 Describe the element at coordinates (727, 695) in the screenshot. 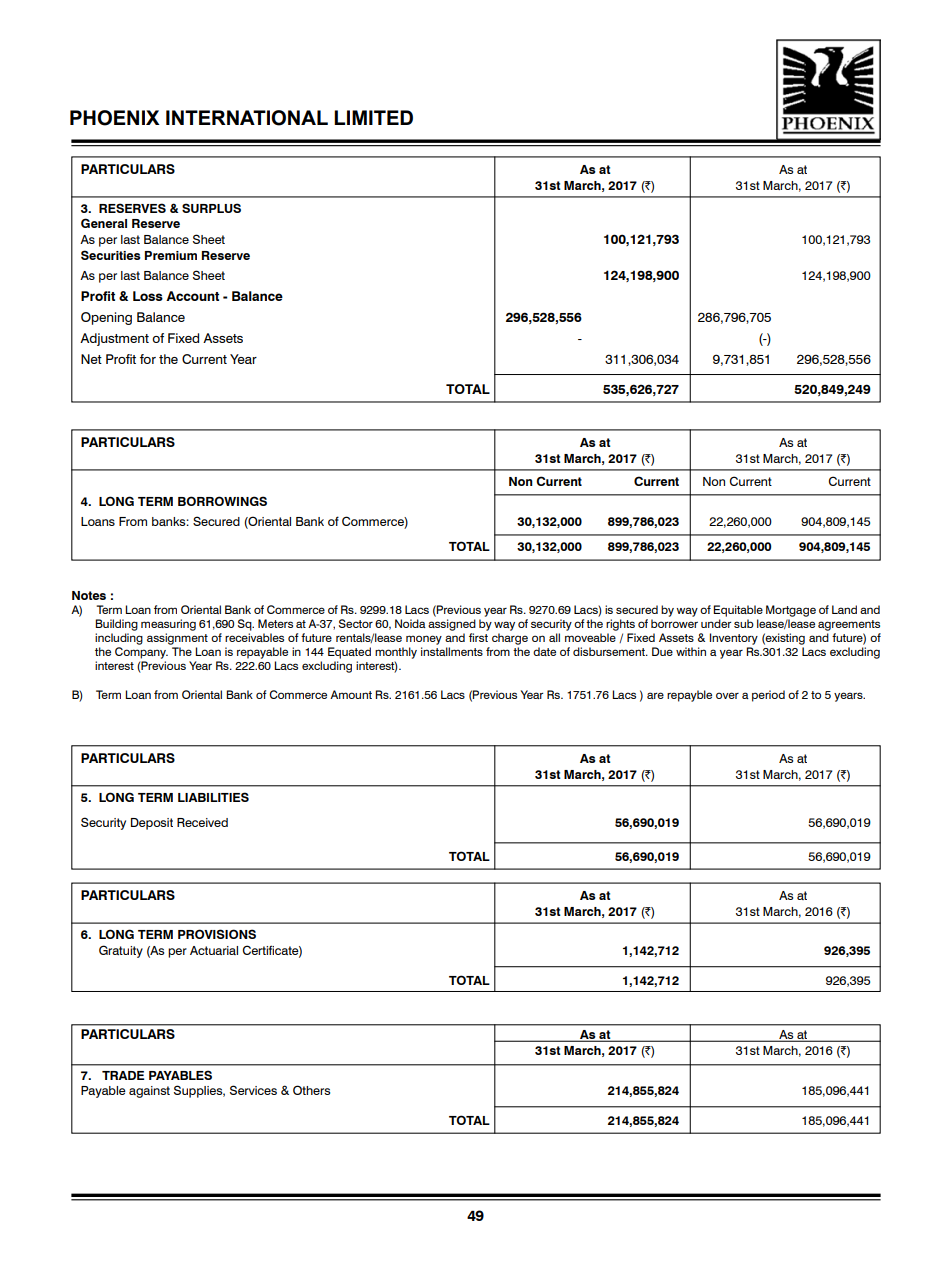

I see `over` at that location.
